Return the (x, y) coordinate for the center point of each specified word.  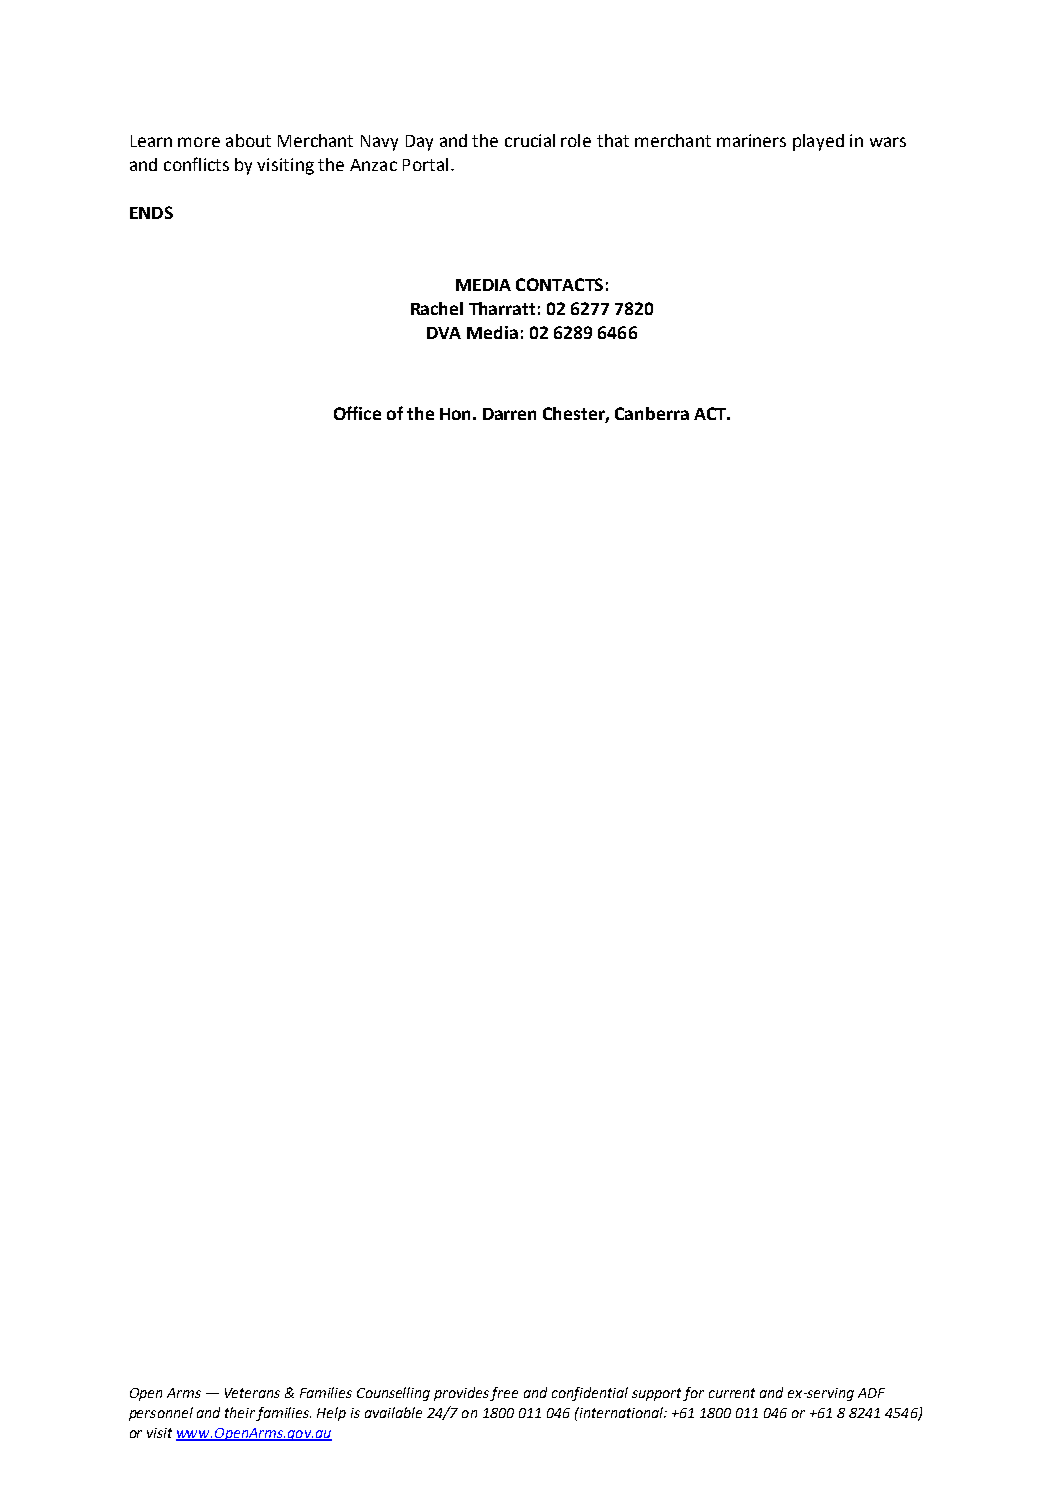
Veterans (252, 1393)
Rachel (437, 308)
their (240, 1412)
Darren (509, 414)
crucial (530, 140)
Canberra (652, 413)
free (504, 1394)
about (248, 140)
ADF (871, 1393)
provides (462, 1394)
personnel (161, 1414)
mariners (751, 140)
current (732, 1393)
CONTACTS (559, 284)
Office (357, 413)
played (818, 142)
